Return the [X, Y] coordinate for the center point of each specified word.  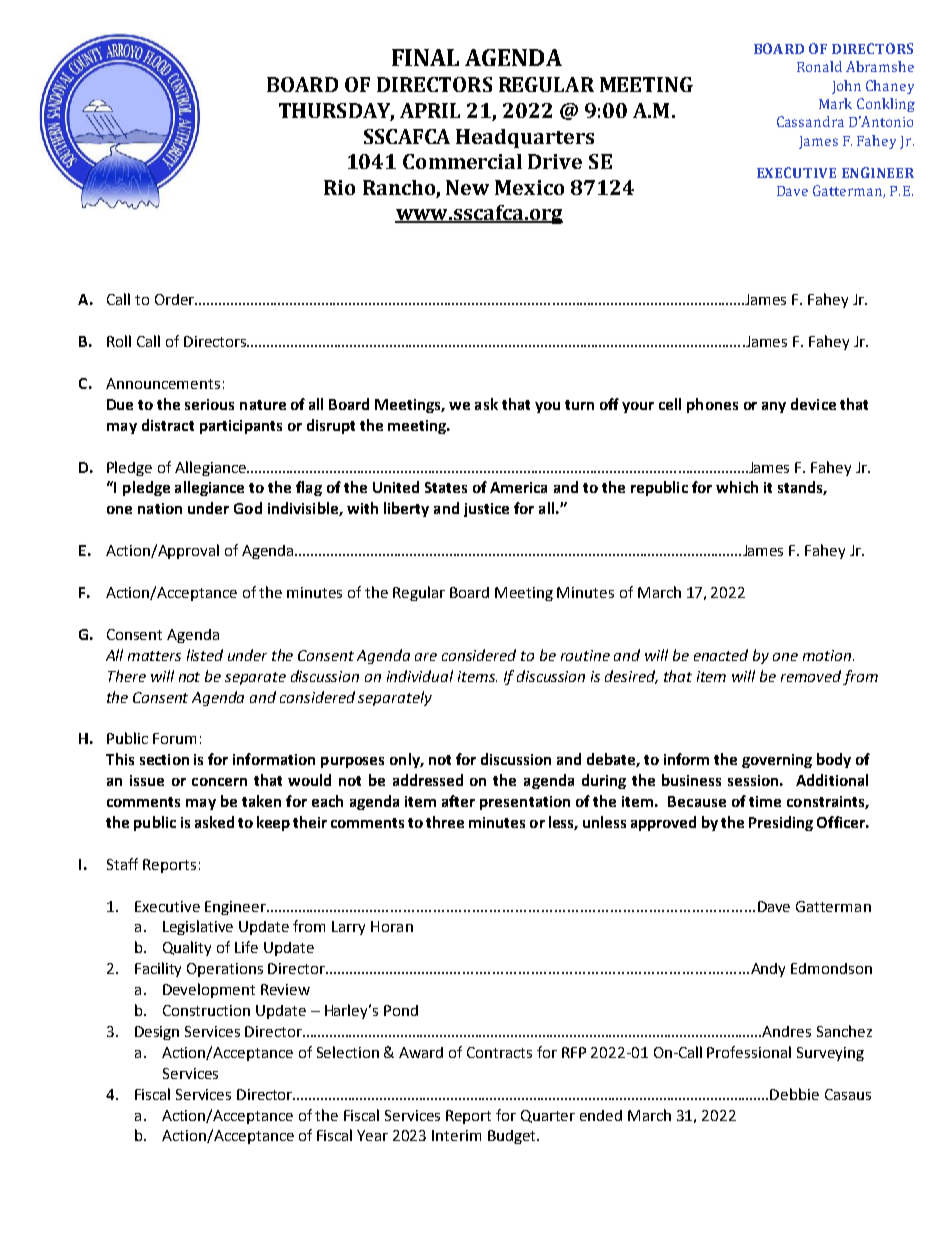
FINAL [425, 57]
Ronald [819, 66]
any [774, 407]
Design [157, 1033]
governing [777, 761]
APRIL [430, 110]
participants [241, 427]
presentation [525, 803]
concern [219, 782]
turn [579, 405]
